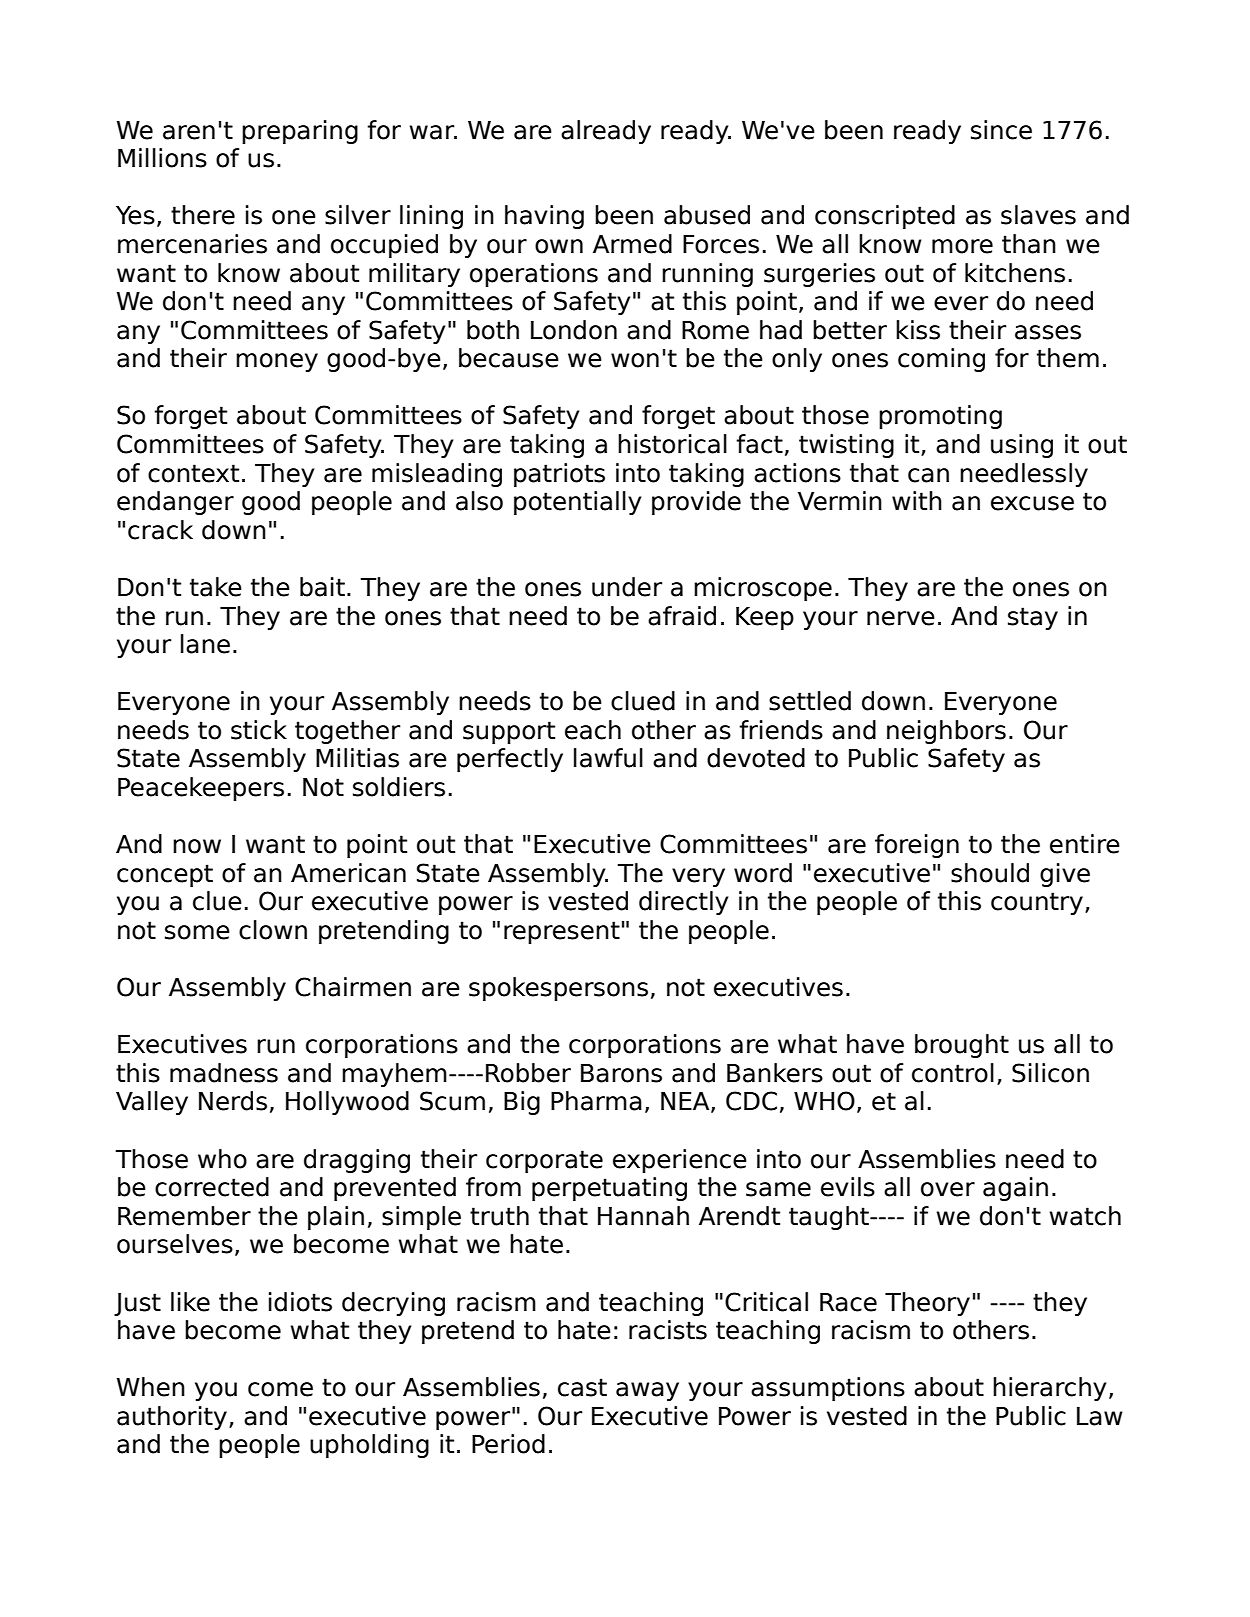 This screenshot has height=1617, width=1250. Describe the element at coordinates (259, 730) in the screenshot. I see `stick` at that location.
